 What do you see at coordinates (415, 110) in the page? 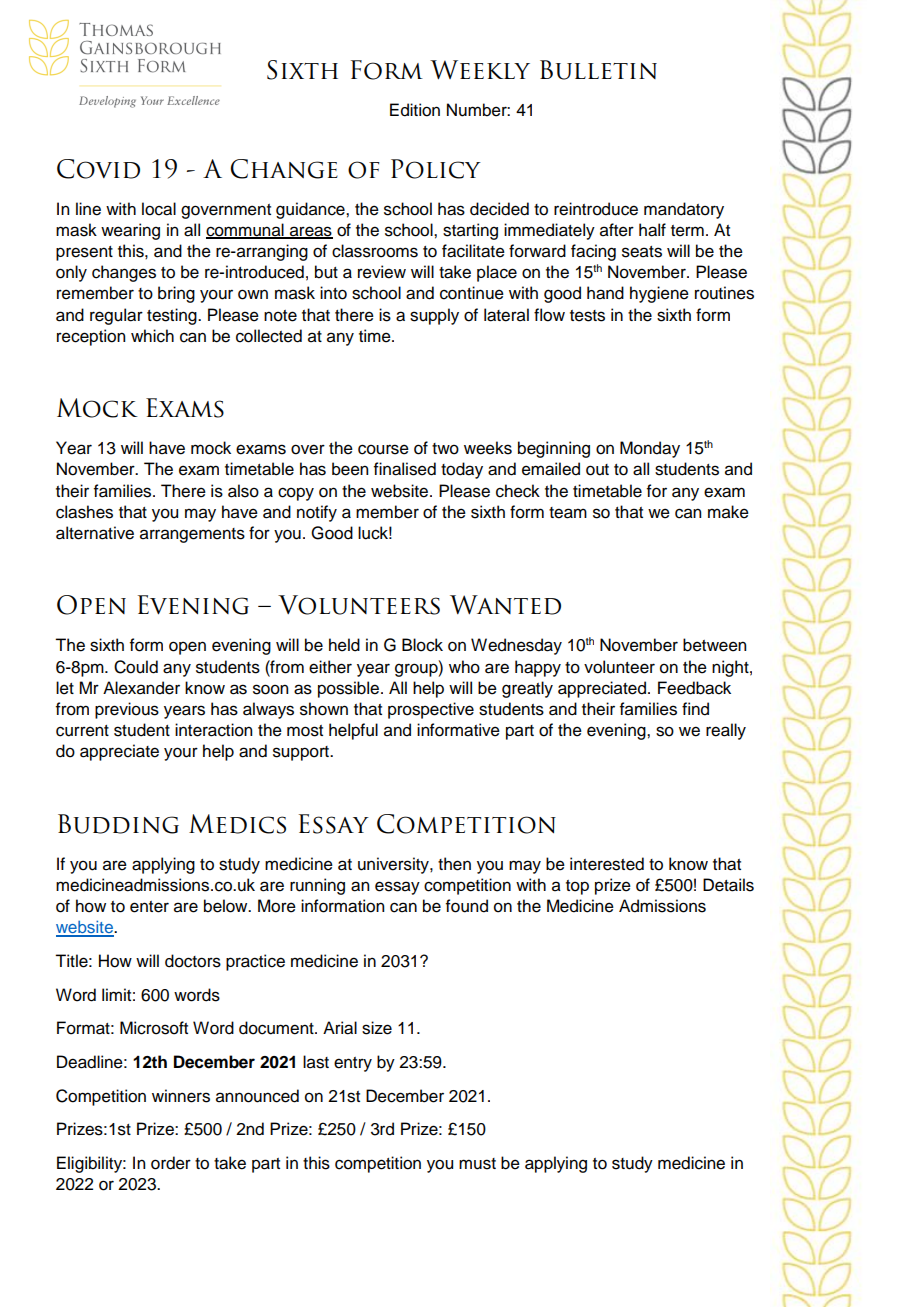
I see `Edition` at bounding box center [415, 110].
